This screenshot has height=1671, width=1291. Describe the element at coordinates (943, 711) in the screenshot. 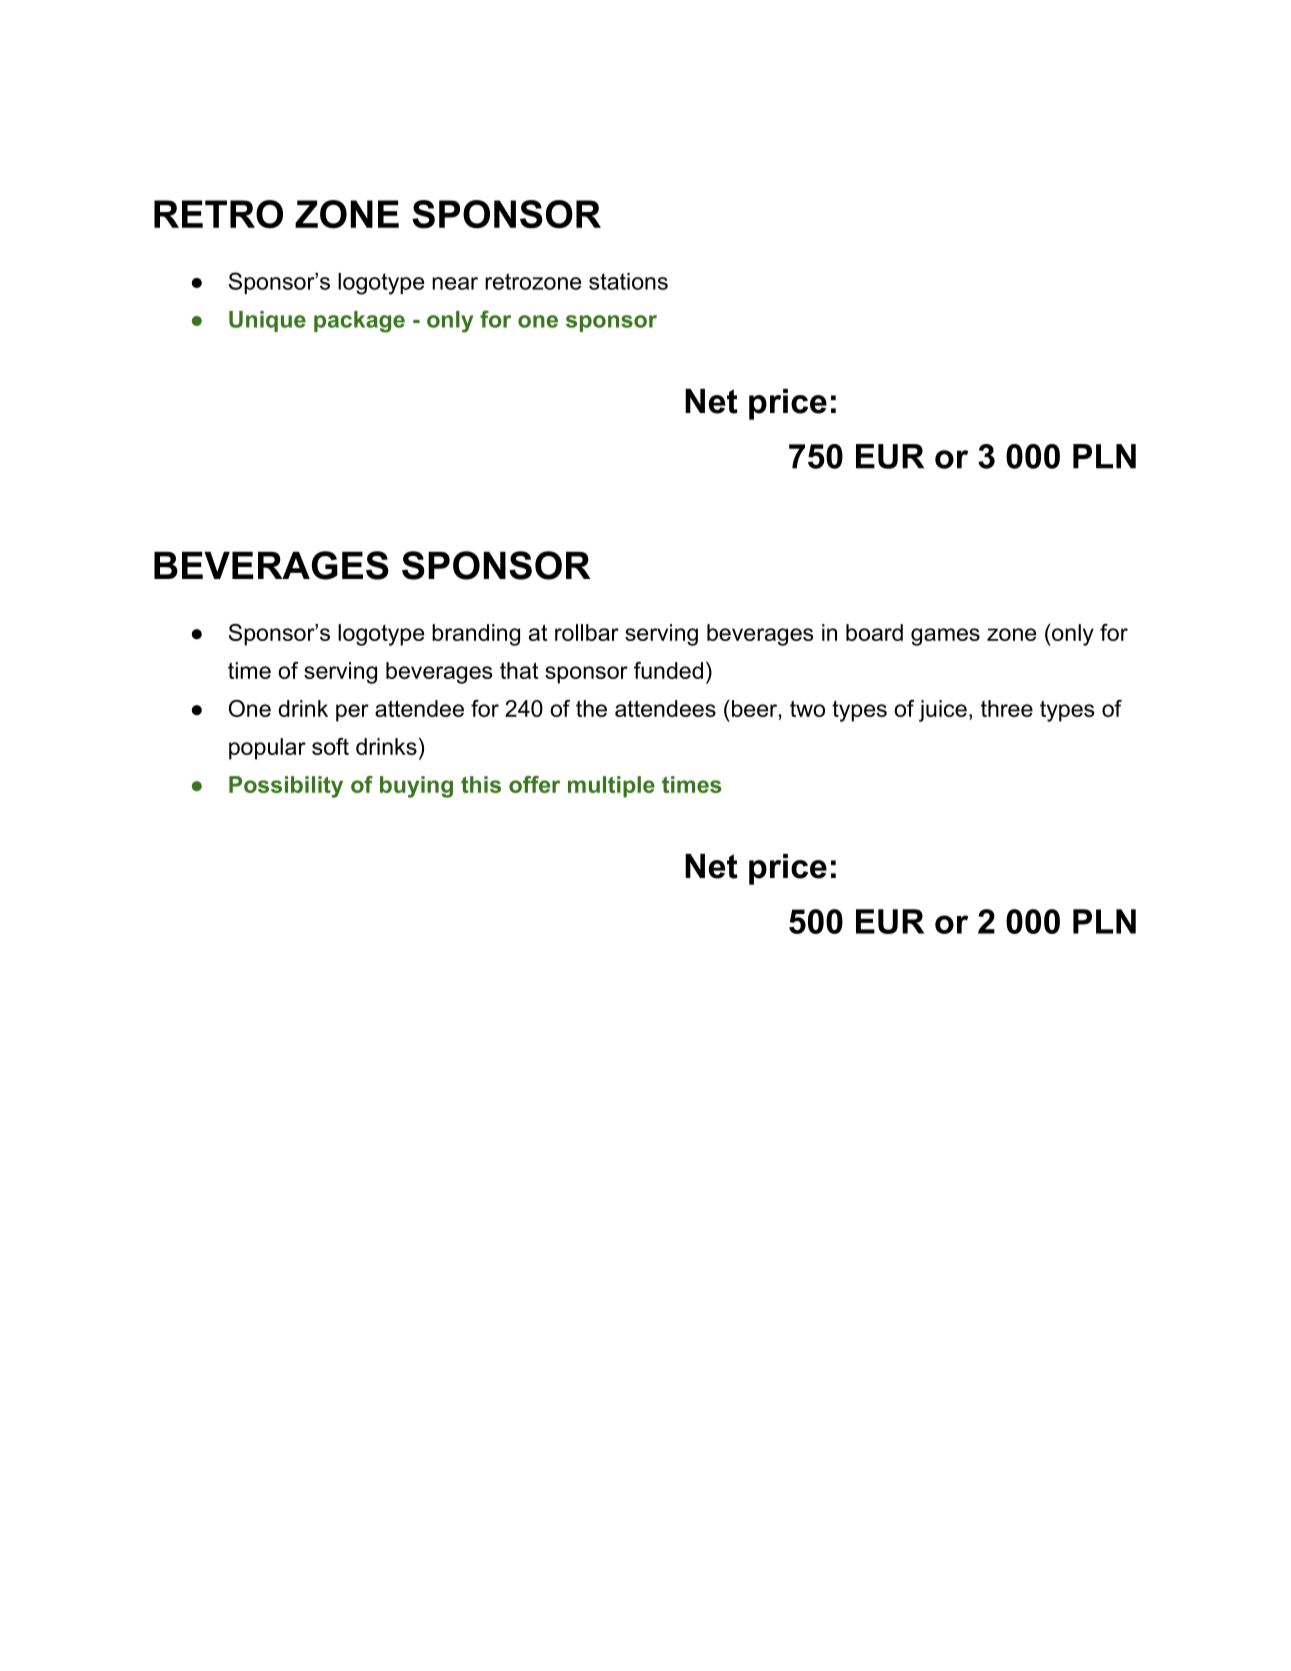

I see `juice` at that location.
